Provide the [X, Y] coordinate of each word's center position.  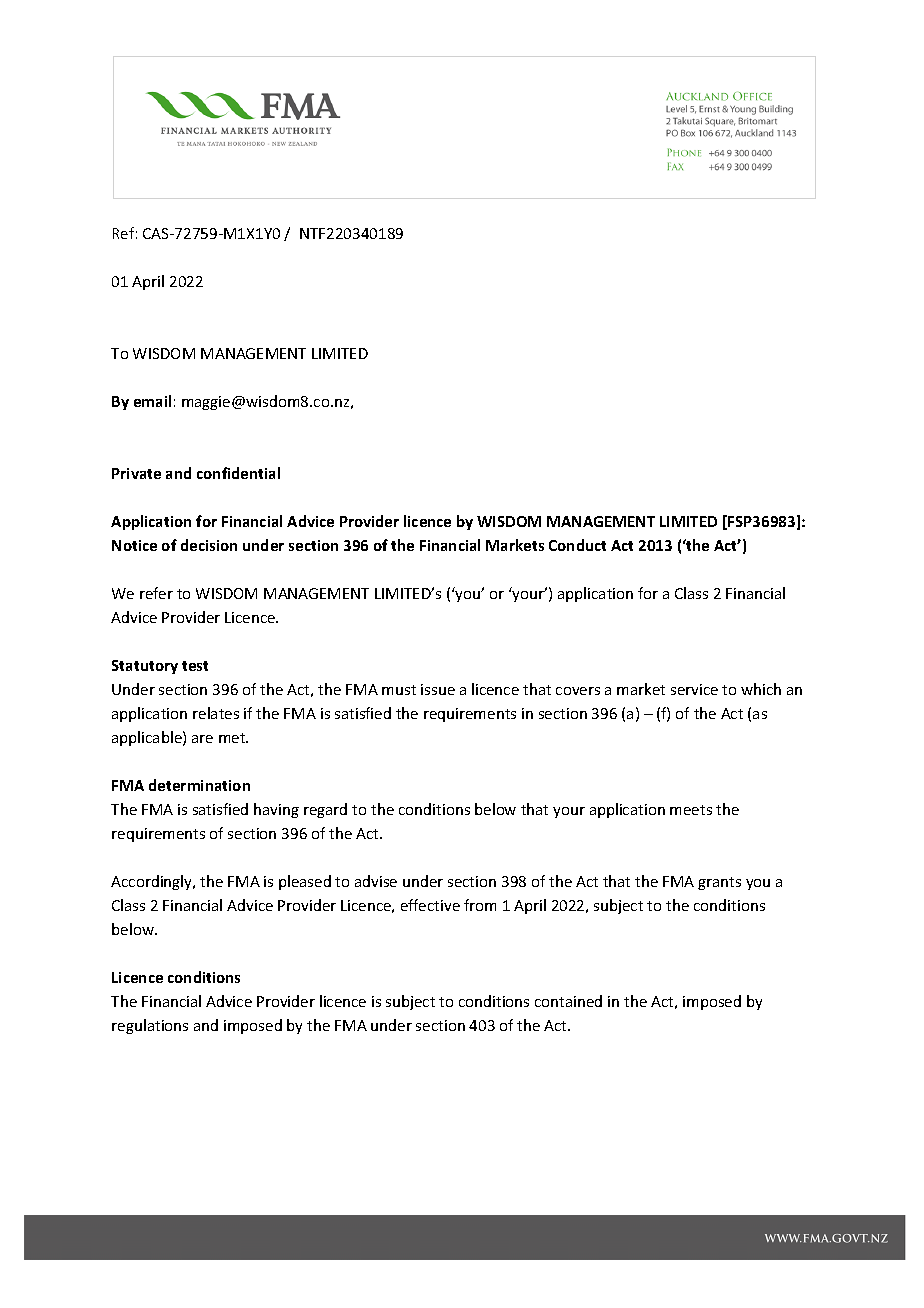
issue [438, 689]
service [694, 689]
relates [216, 713]
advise [376, 881]
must [399, 690]
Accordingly [153, 882]
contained [568, 1001]
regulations [150, 1026]
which [761, 689]
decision [209, 545]
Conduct [577, 545]
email [152, 401]
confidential [238, 473]
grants [719, 883]
